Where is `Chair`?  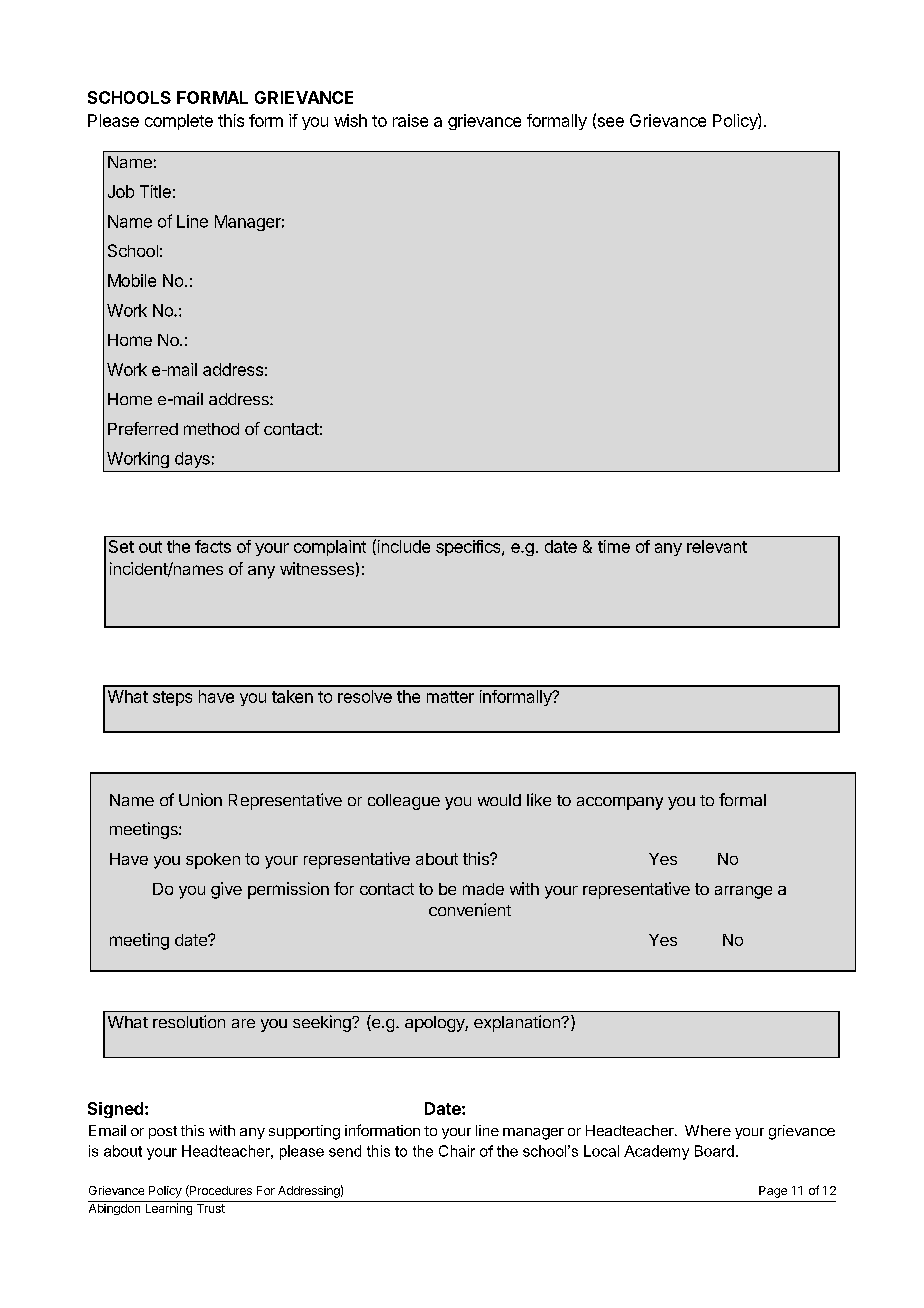 Chair is located at coordinates (457, 1151).
